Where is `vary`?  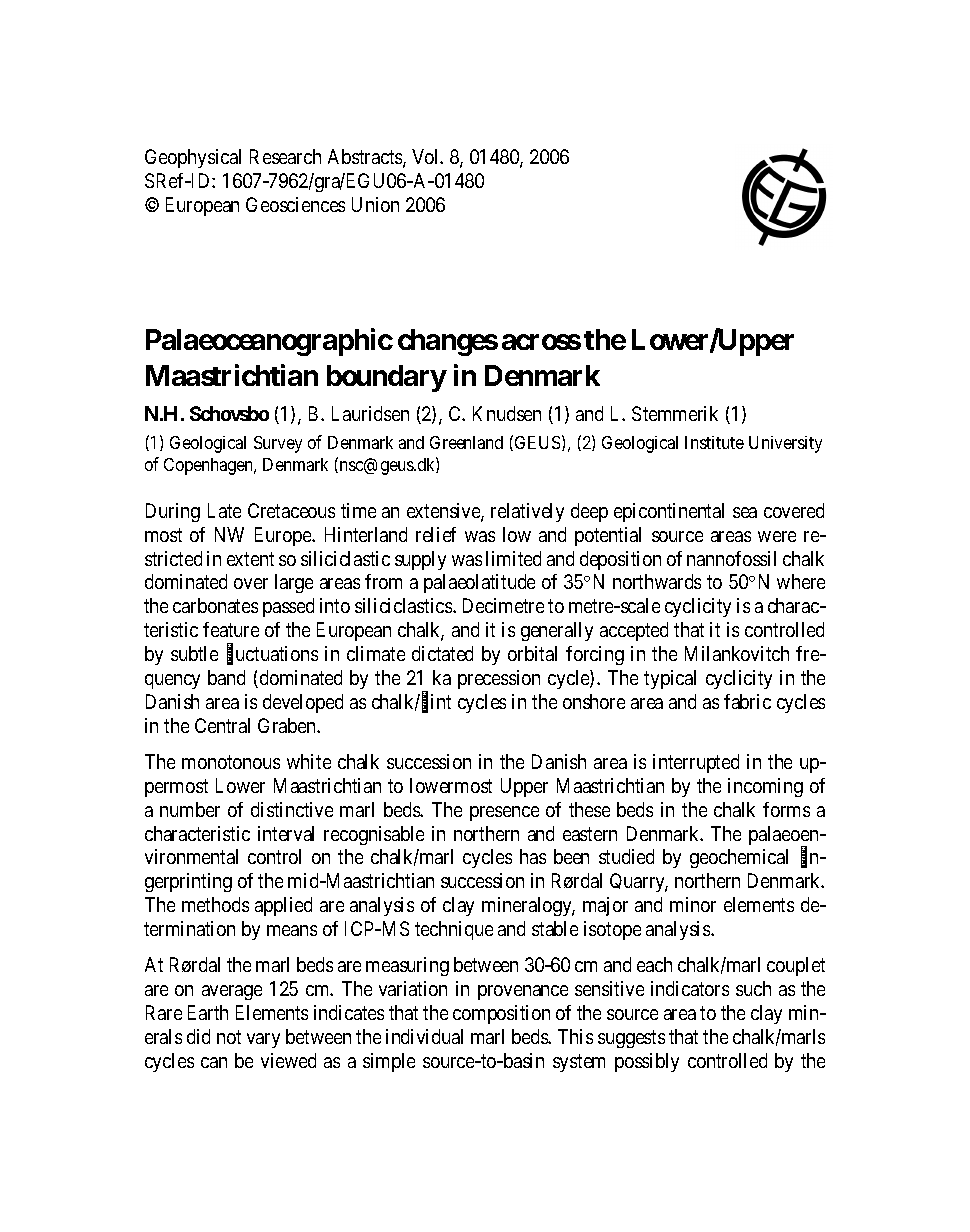
vary is located at coordinates (263, 1040).
